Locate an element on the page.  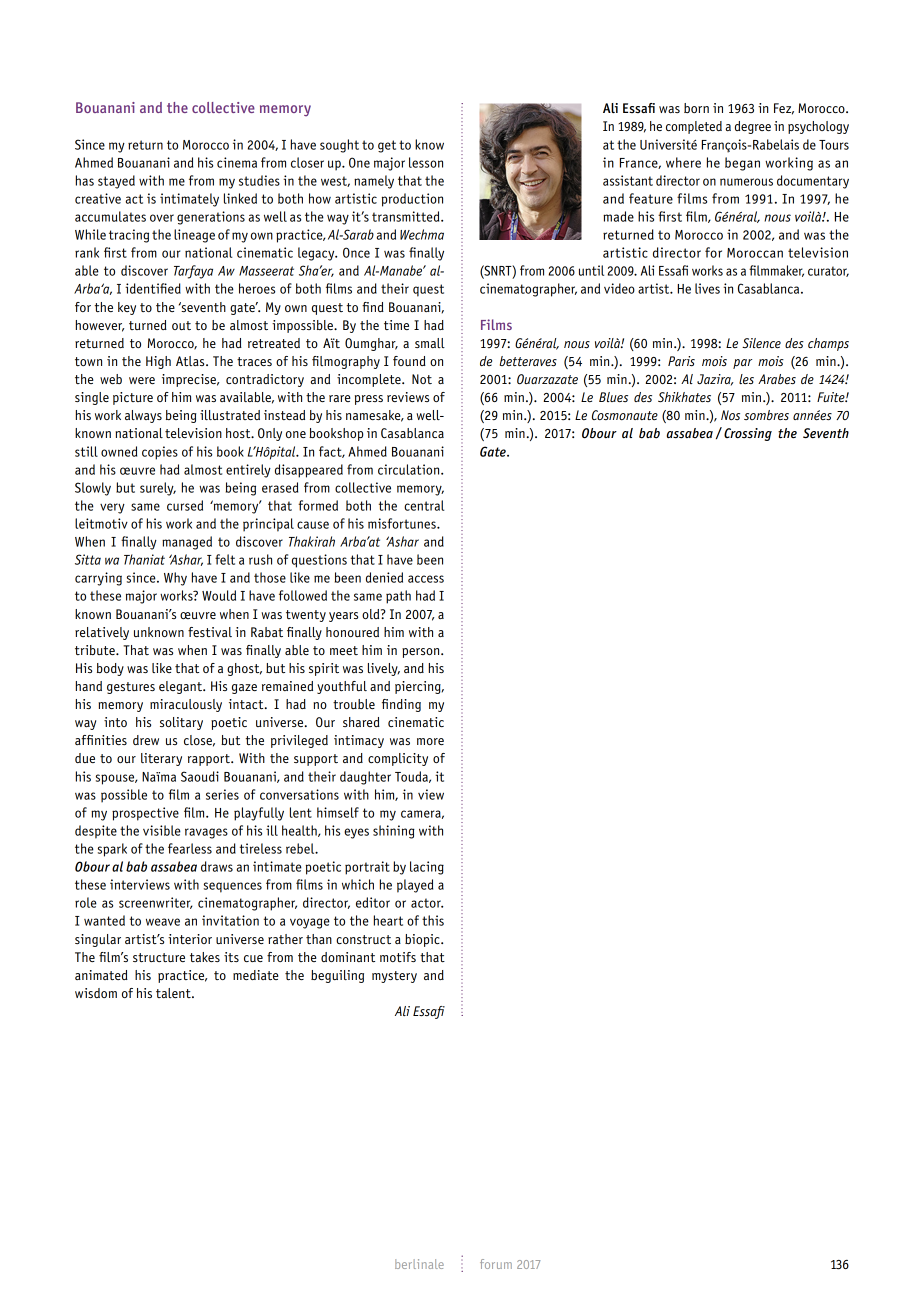
this is located at coordinates (433, 920).
